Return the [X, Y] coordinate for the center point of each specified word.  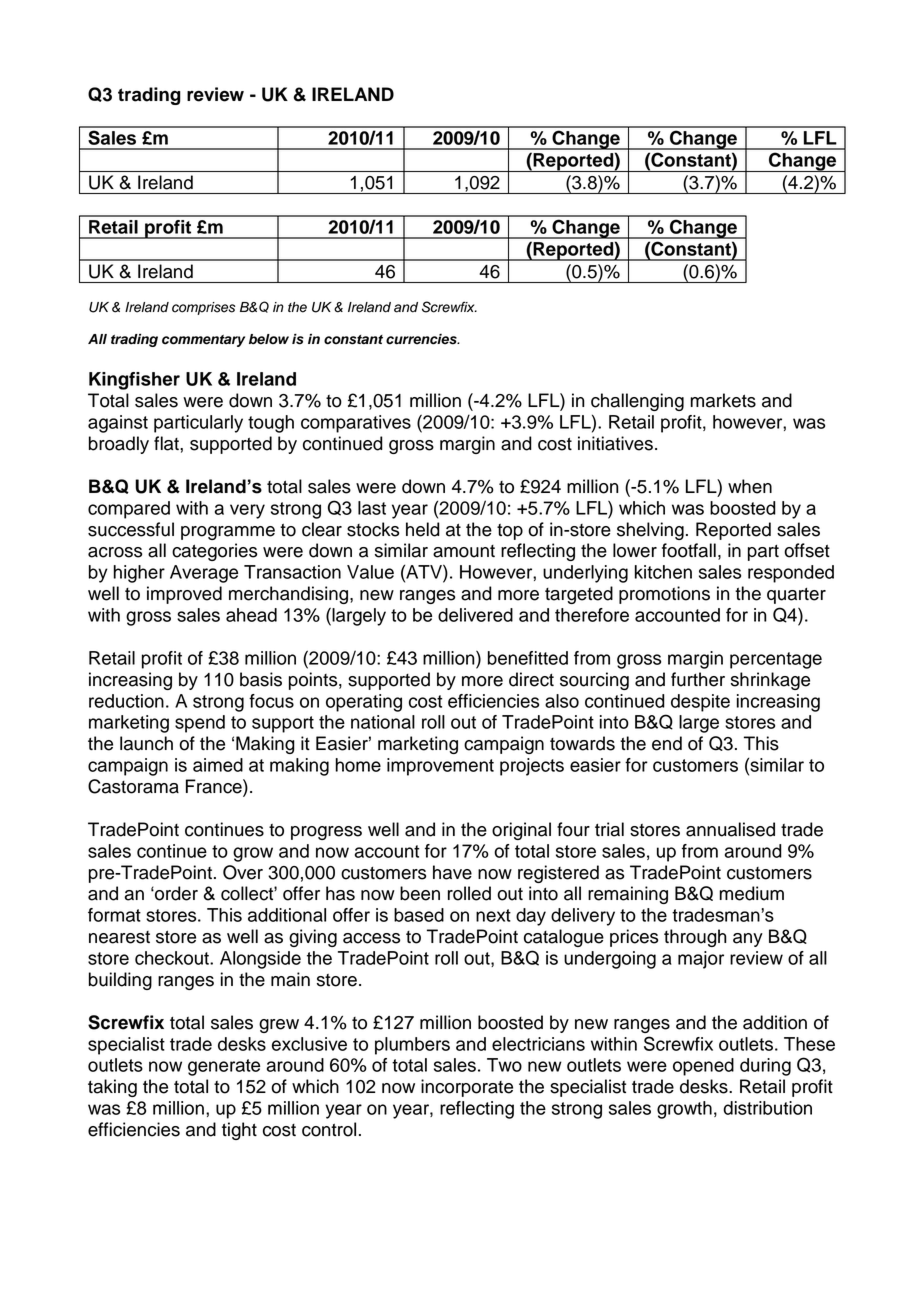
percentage [776, 660]
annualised [730, 829]
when [750, 486]
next [493, 915]
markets [723, 400]
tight [239, 1131]
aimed [218, 765]
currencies [422, 339]
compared [129, 510]
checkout [173, 958]
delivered [475, 615]
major [701, 960]
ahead [251, 615]
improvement [440, 767]
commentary [203, 341]
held [423, 529]
